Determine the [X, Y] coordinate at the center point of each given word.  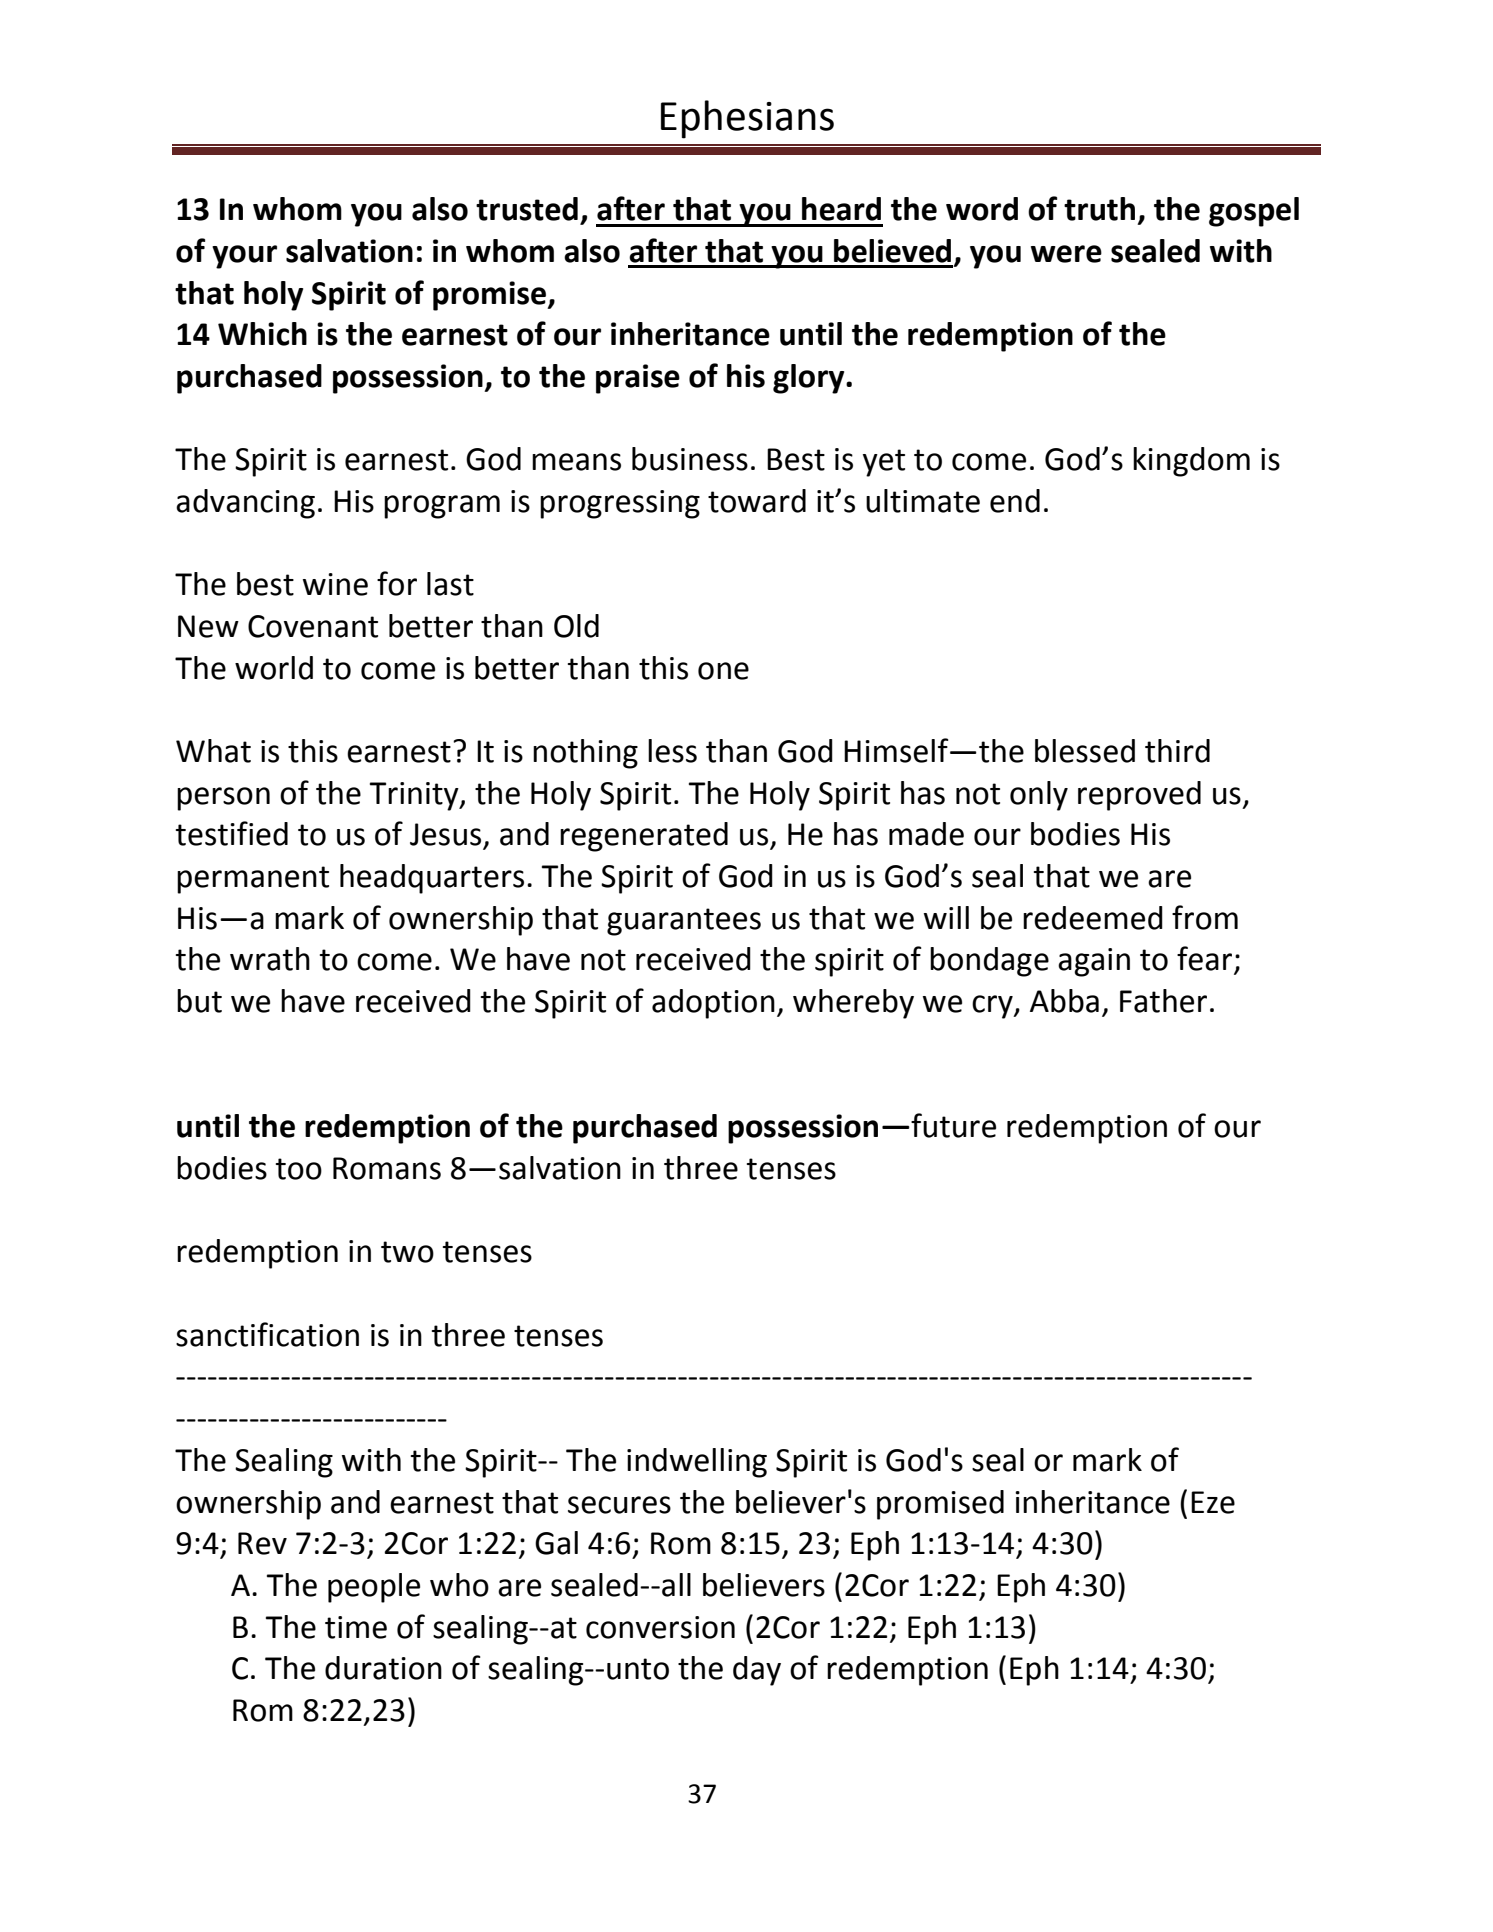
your [244, 257]
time [356, 1627]
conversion [660, 1627]
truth [1099, 209]
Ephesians [747, 119]
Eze [1213, 1502]
